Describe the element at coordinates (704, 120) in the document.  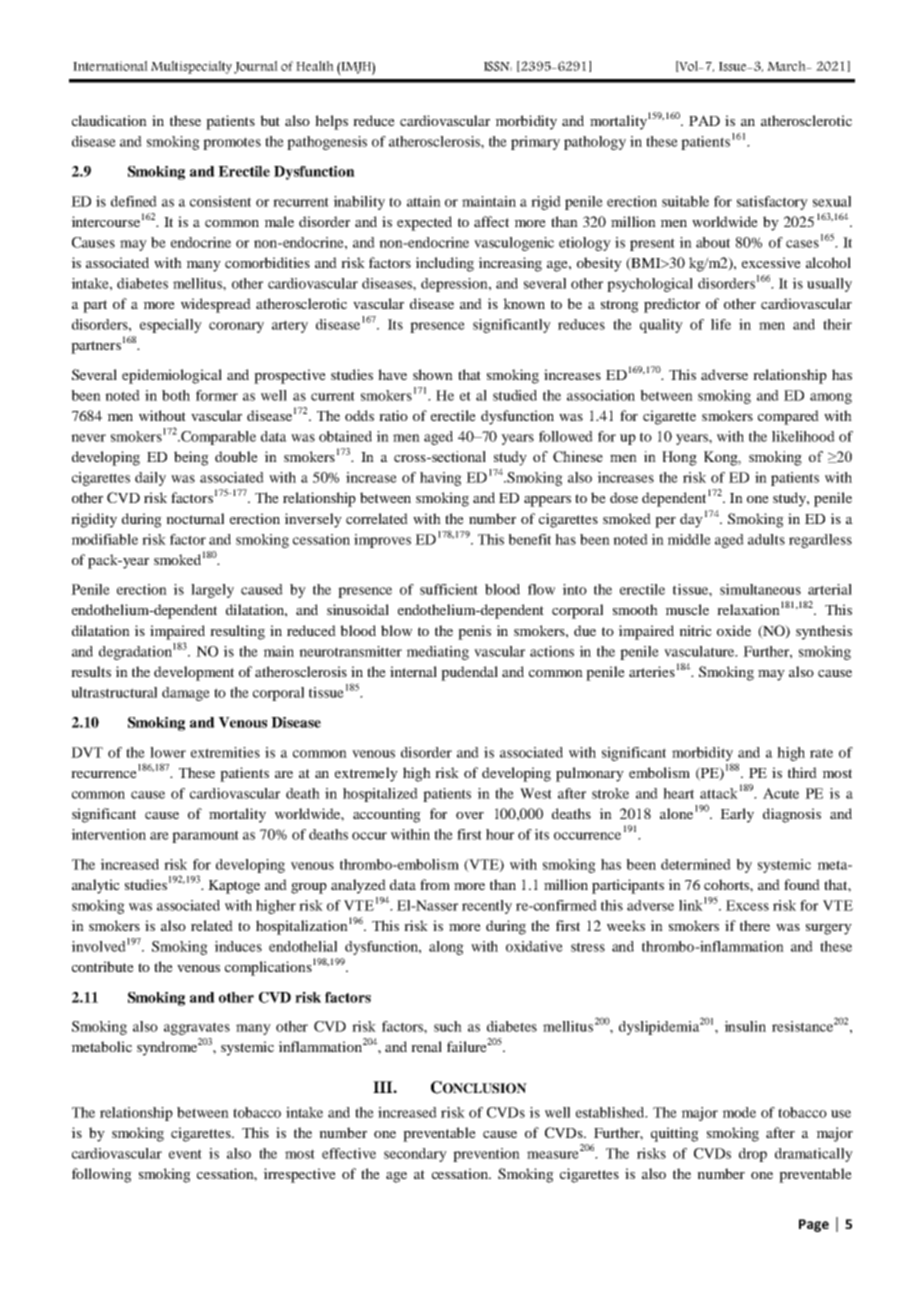
I see `PAD` at that location.
